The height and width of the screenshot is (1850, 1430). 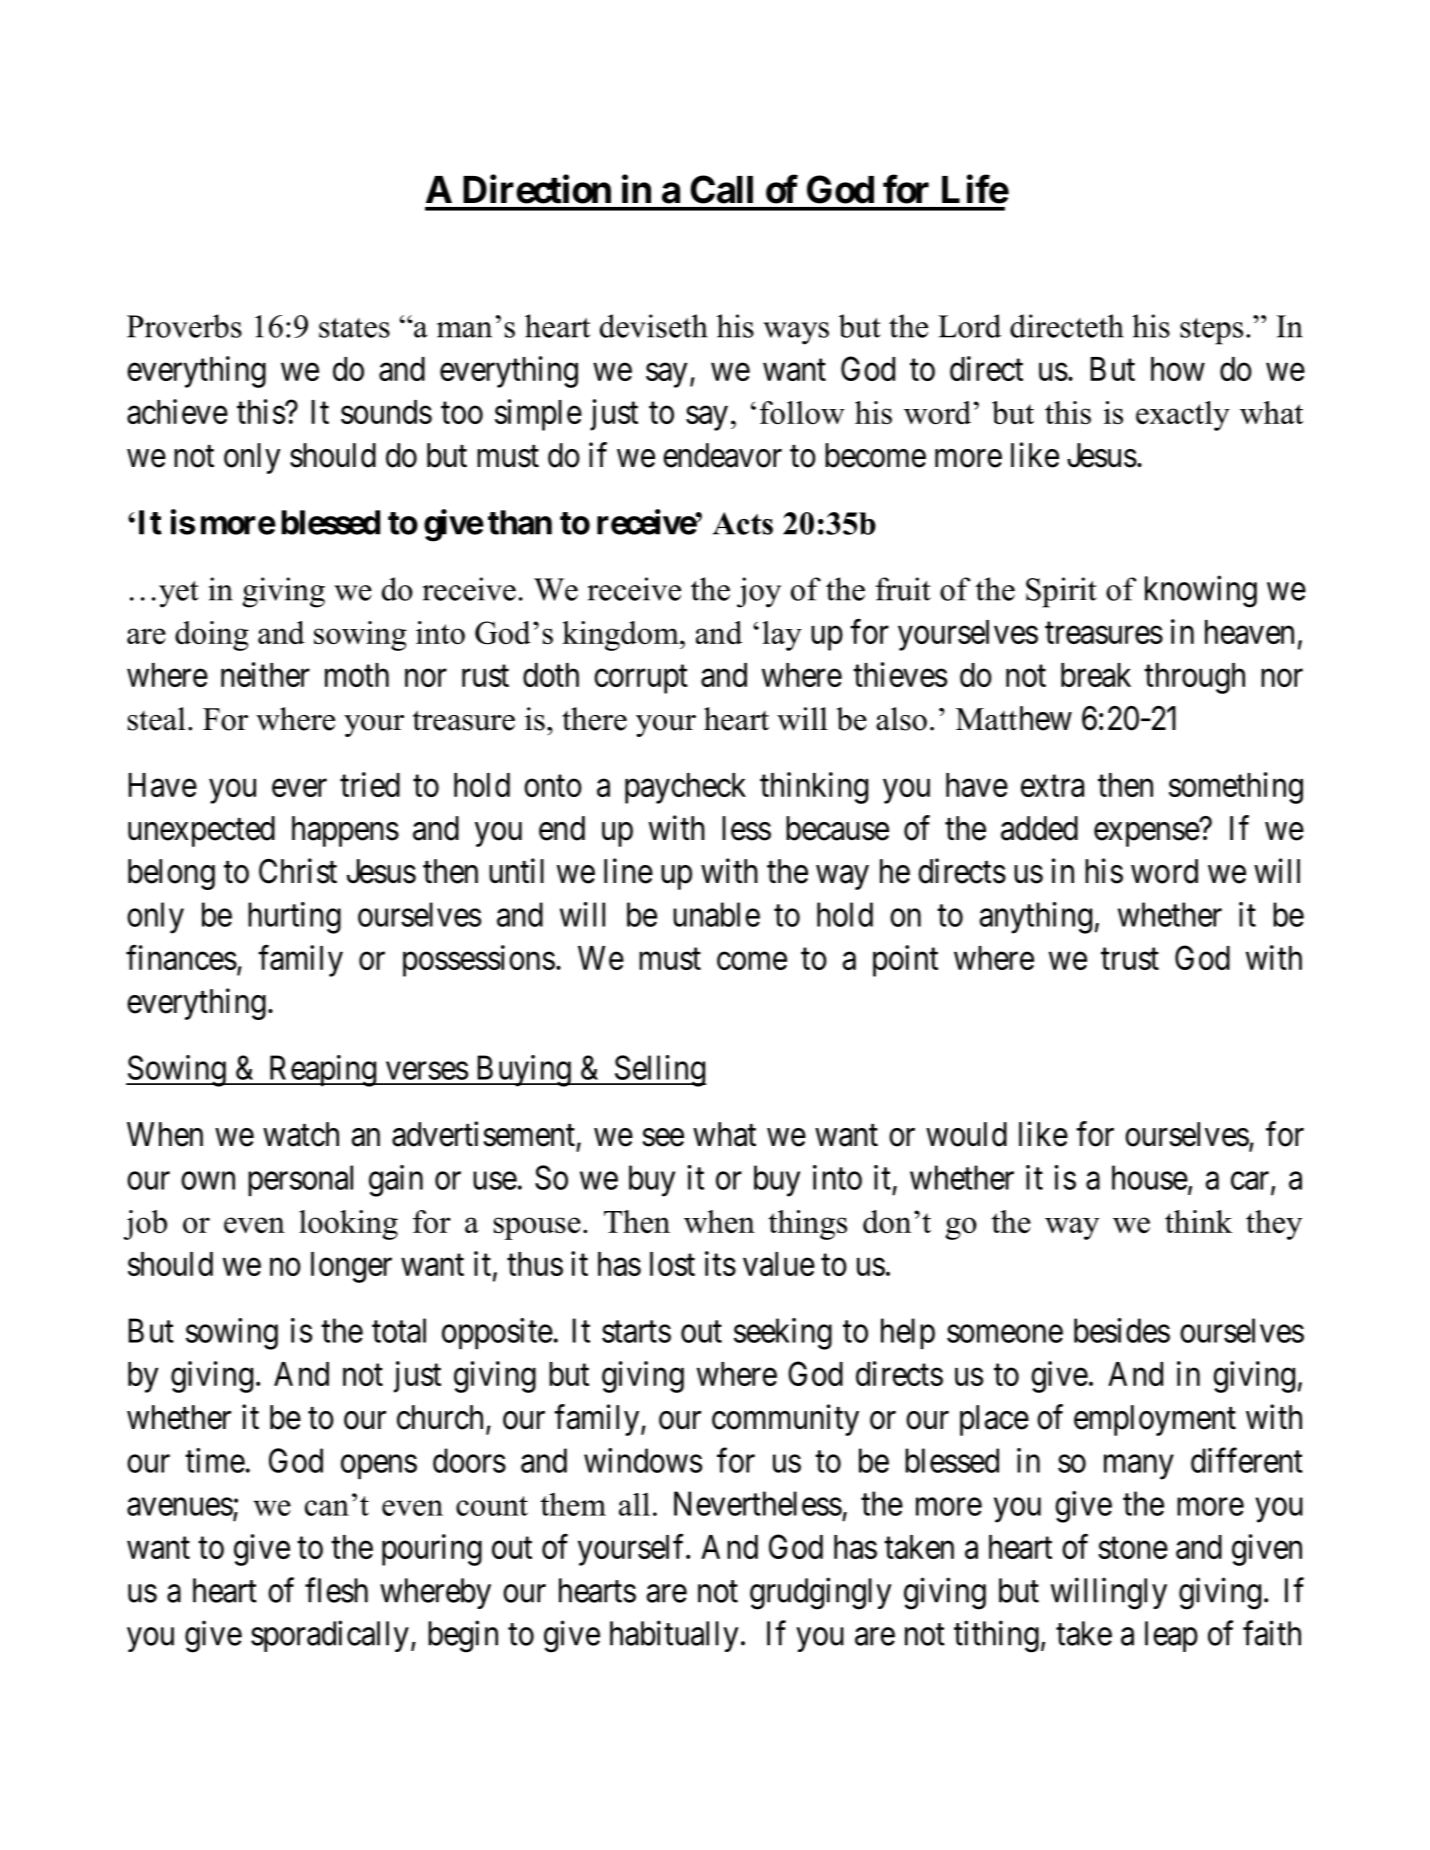 I want to click on how, so click(x=1178, y=369).
